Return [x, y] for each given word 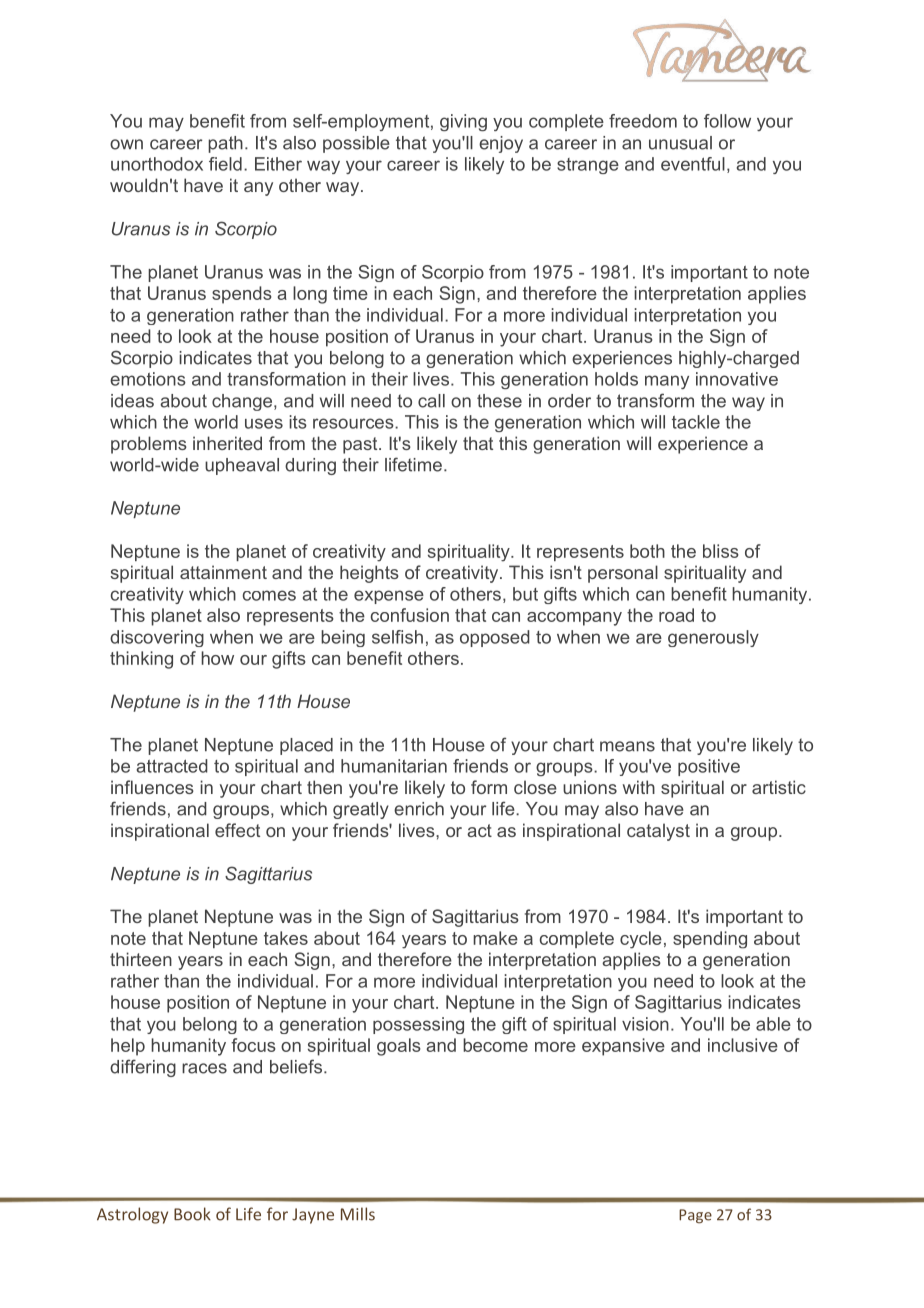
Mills [358, 1214]
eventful [693, 164]
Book [192, 1214]
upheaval [242, 466]
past [361, 445]
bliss [721, 551]
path [225, 144]
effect [237, 830]
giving [463, 122]
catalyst [658, 832]
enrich [419, 809]
